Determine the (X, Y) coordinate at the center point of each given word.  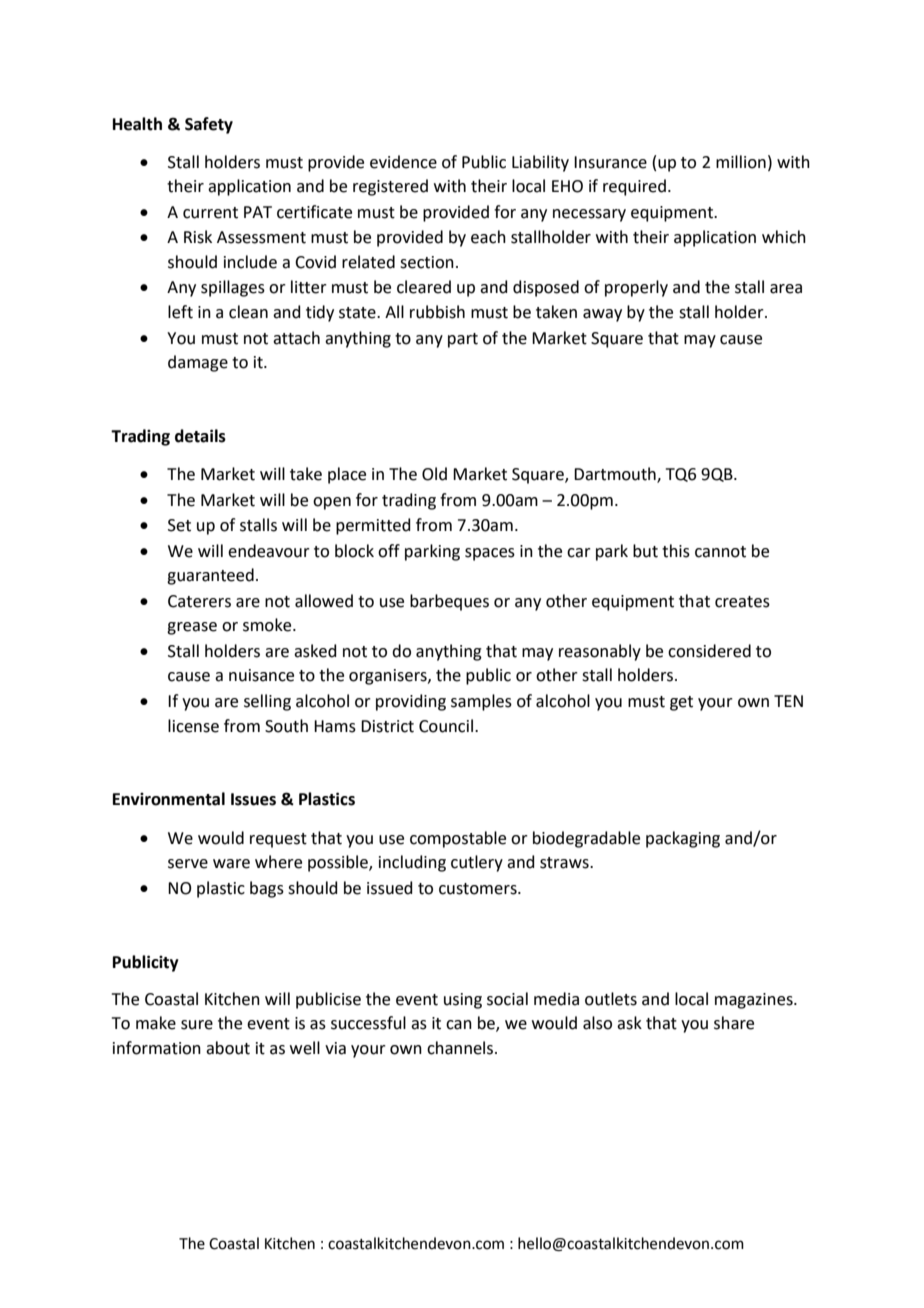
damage (198, 363)
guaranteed (210, 576)
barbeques (449, 602)
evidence (403, 162)
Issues (253, 799)
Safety (209, 125)
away (602, 315)
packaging (683, 839)
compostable (458, 839)
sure (197, 1025)
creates (742, 602)
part (463, 340)
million (741, 162)
